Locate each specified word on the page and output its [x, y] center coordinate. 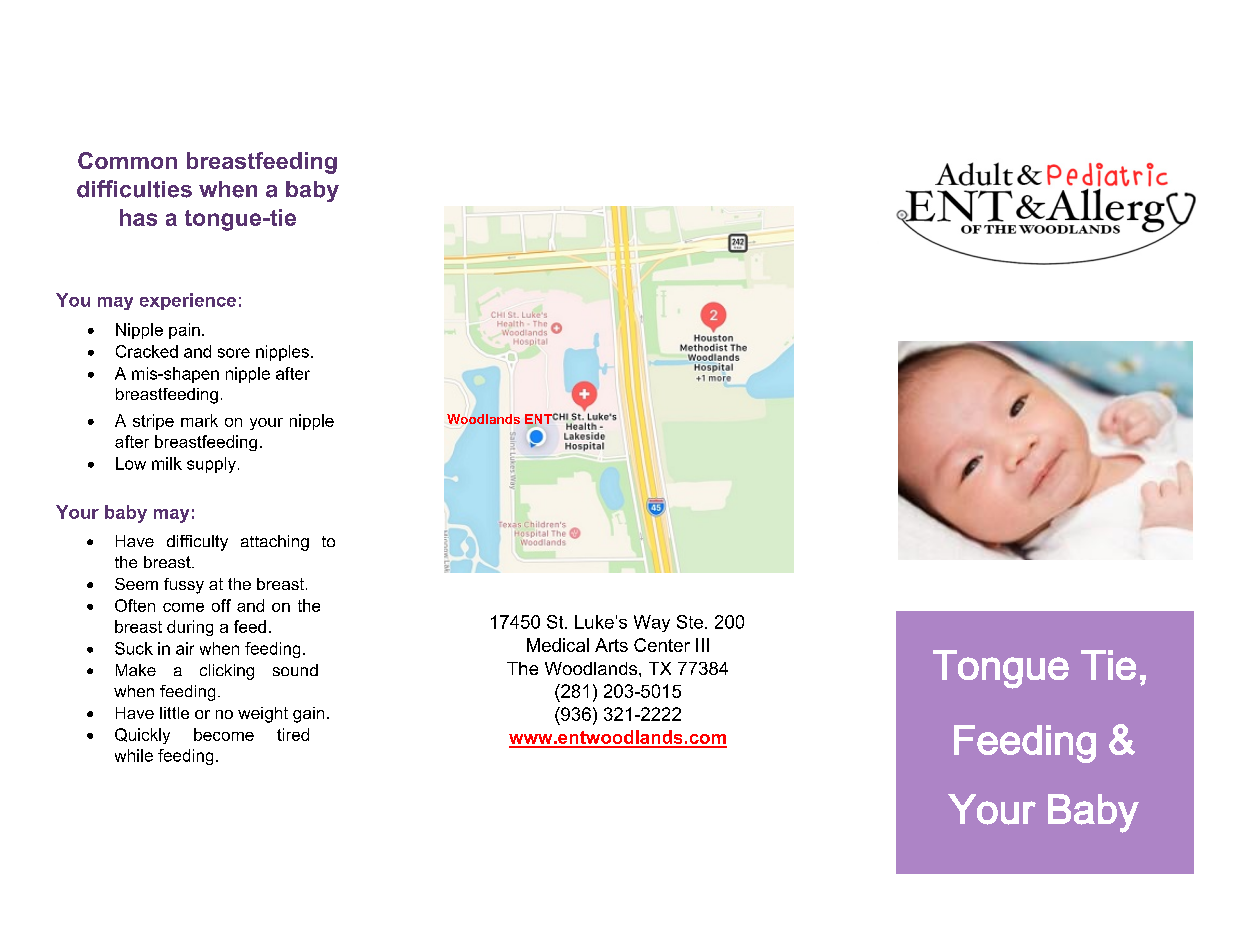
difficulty [197, 543]
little [174, 713]
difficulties [134, 189]
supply [211, 465]
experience [188, 301]
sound [295, 670]
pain [184, 331]
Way [652, 623]
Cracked [147, 351]
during [190, 628]
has [138, 217]
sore [234, 353]
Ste [690, 622]
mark [199, 420]
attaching [275, 543]
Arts [611, 645]
